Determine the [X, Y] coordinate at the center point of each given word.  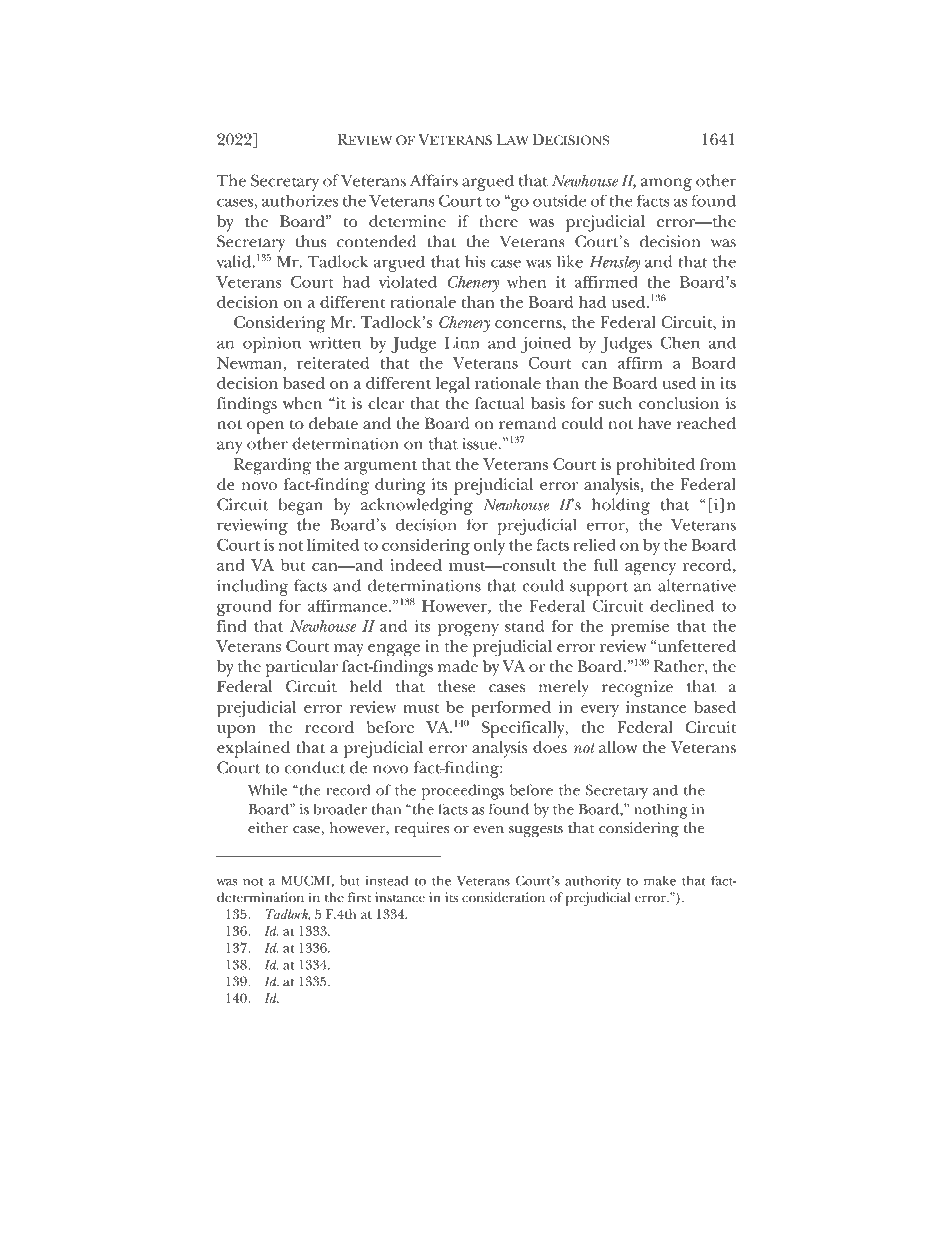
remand [528, 423]
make [660, 880]
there [498, 221]
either [268, 827]
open [265, 427]
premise [640, 628]
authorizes [300, 200]
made [458, 666]
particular [302, 668]
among [666, 184]
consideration [503, 897]
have [654, 423]
